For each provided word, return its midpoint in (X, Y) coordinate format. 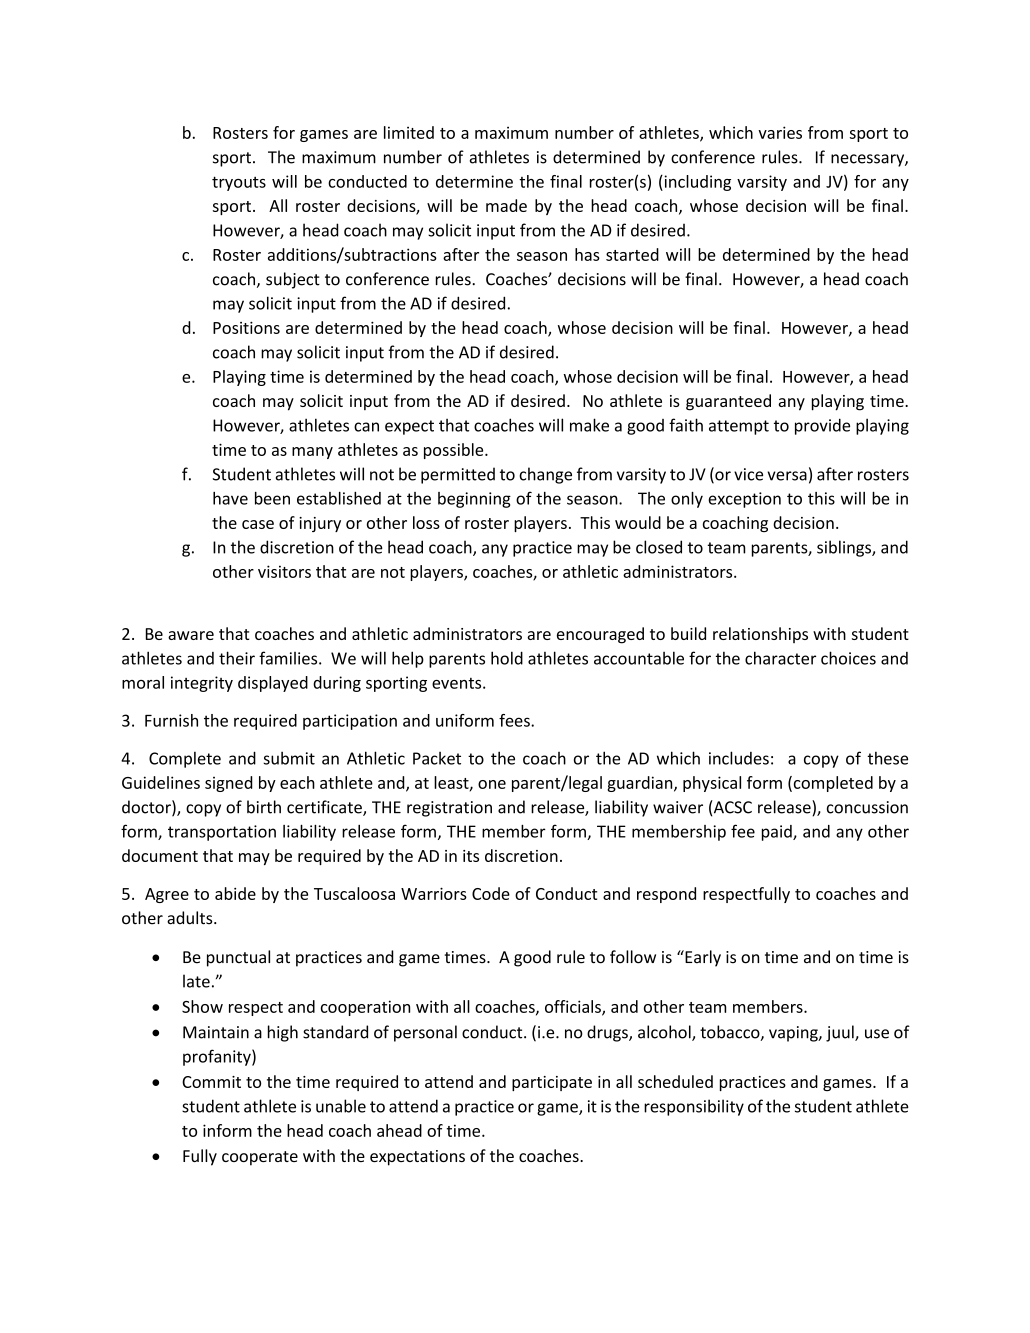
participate (552, 1083)
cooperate (260, 1158)
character (780, 658)
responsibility (694, 1107)
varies (780, 132)
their (237, 658)
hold (507, 658)
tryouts (239, 183)
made (506, 205)
